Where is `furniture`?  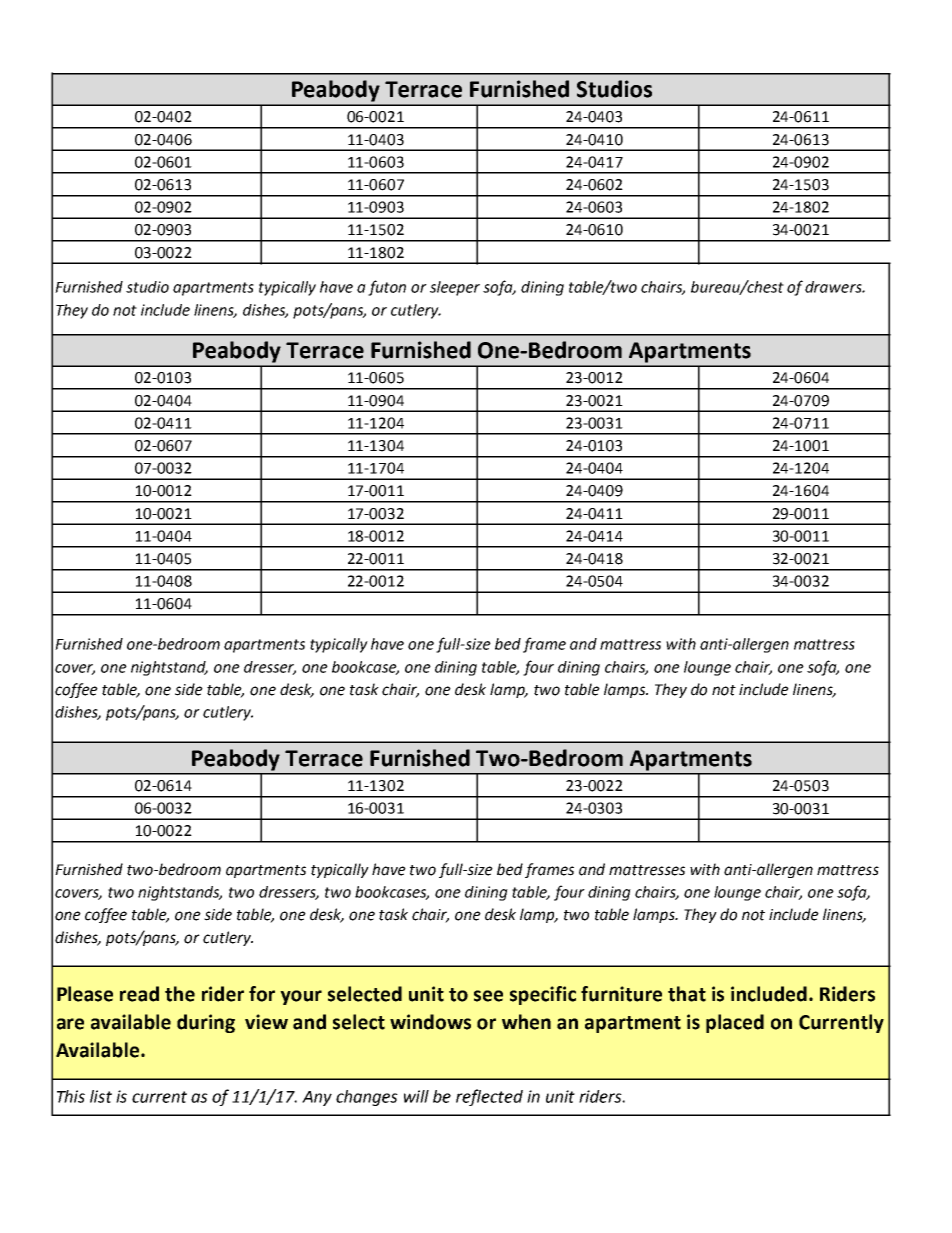
furniture is located at coordinates (621, 994).
